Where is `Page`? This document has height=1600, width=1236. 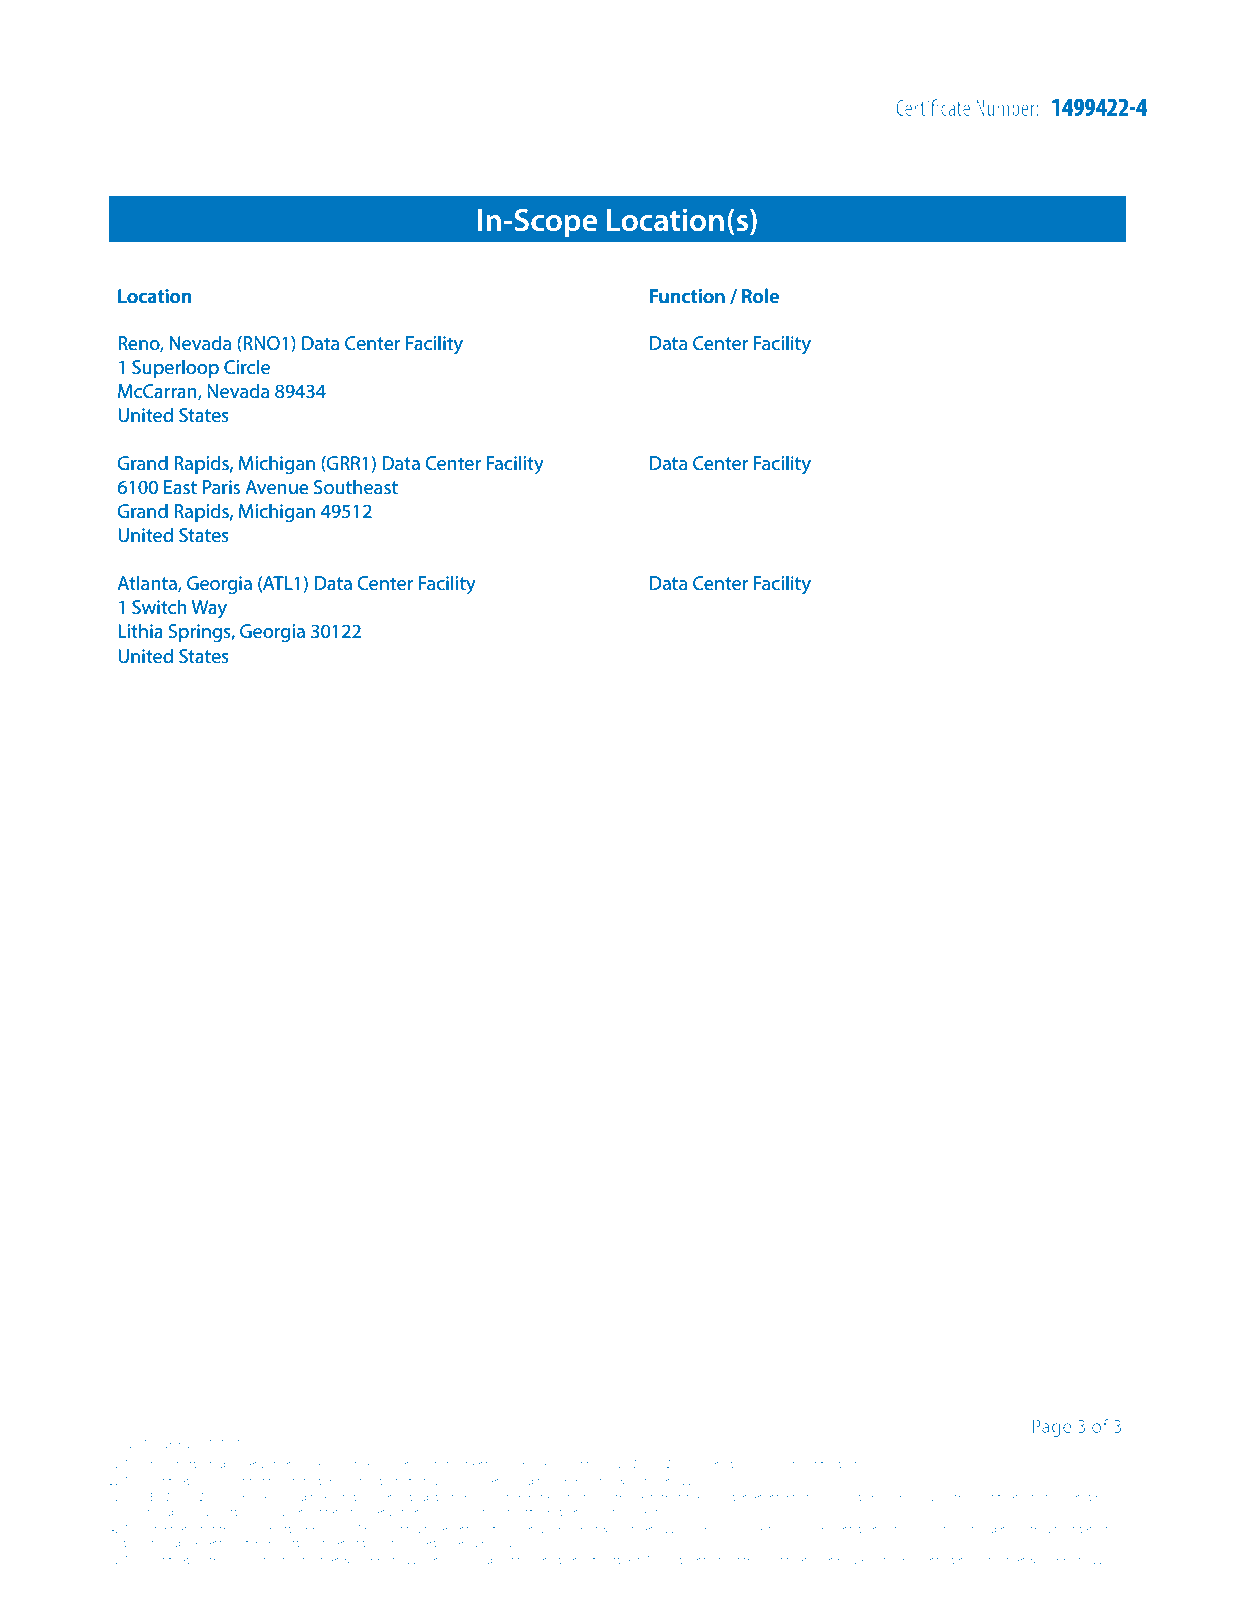 Page is located at coordinates (1051, 1428).
